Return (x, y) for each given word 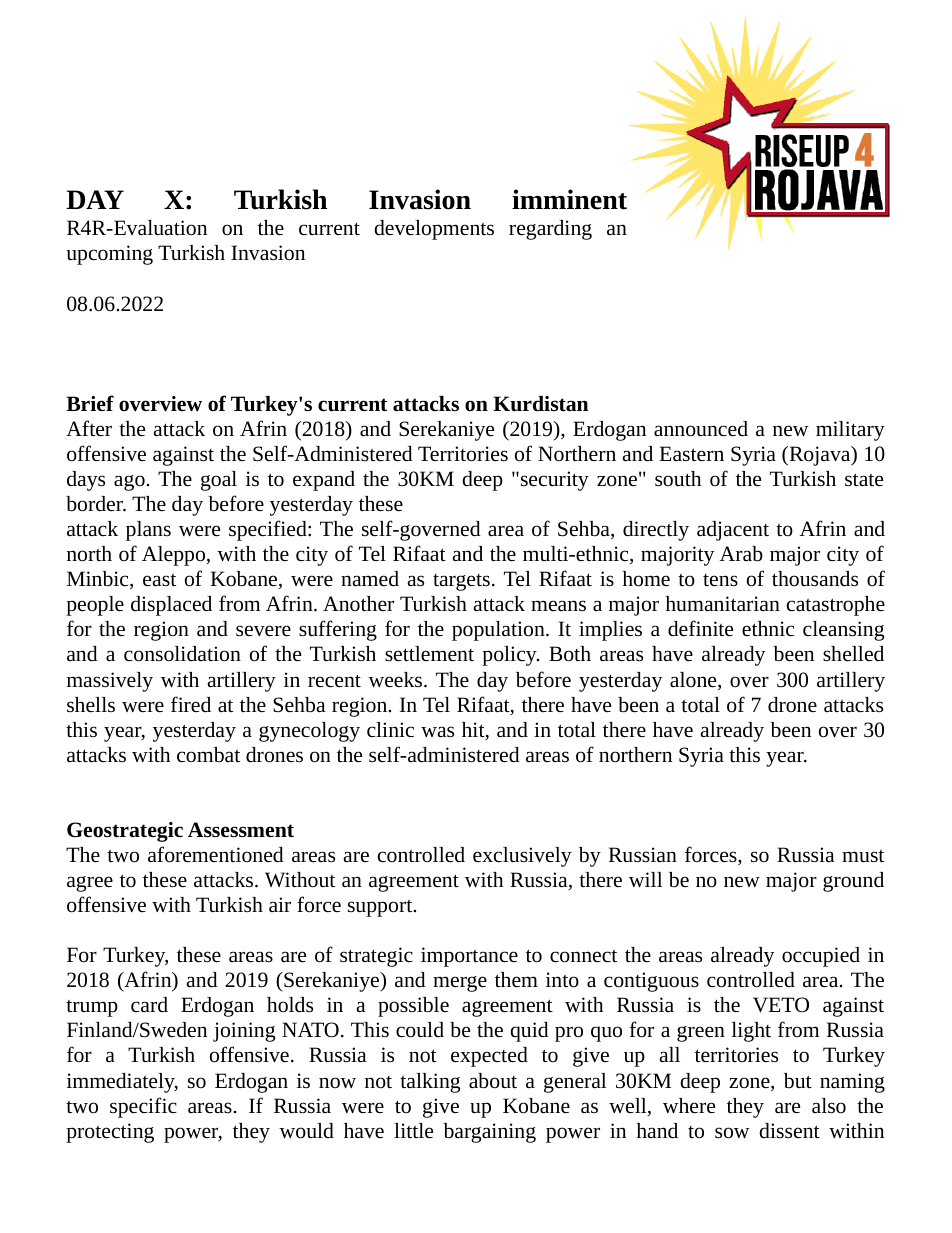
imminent (569, 199)
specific (143, 1107)
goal (219, 481)
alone (694, 681)
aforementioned (216, 854)
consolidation (182, 654)
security (553, 481)
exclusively (522, 857)
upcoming (109, 255)
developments (434, 230)
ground (853, 882)
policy (510, 656)
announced (701, 429)
